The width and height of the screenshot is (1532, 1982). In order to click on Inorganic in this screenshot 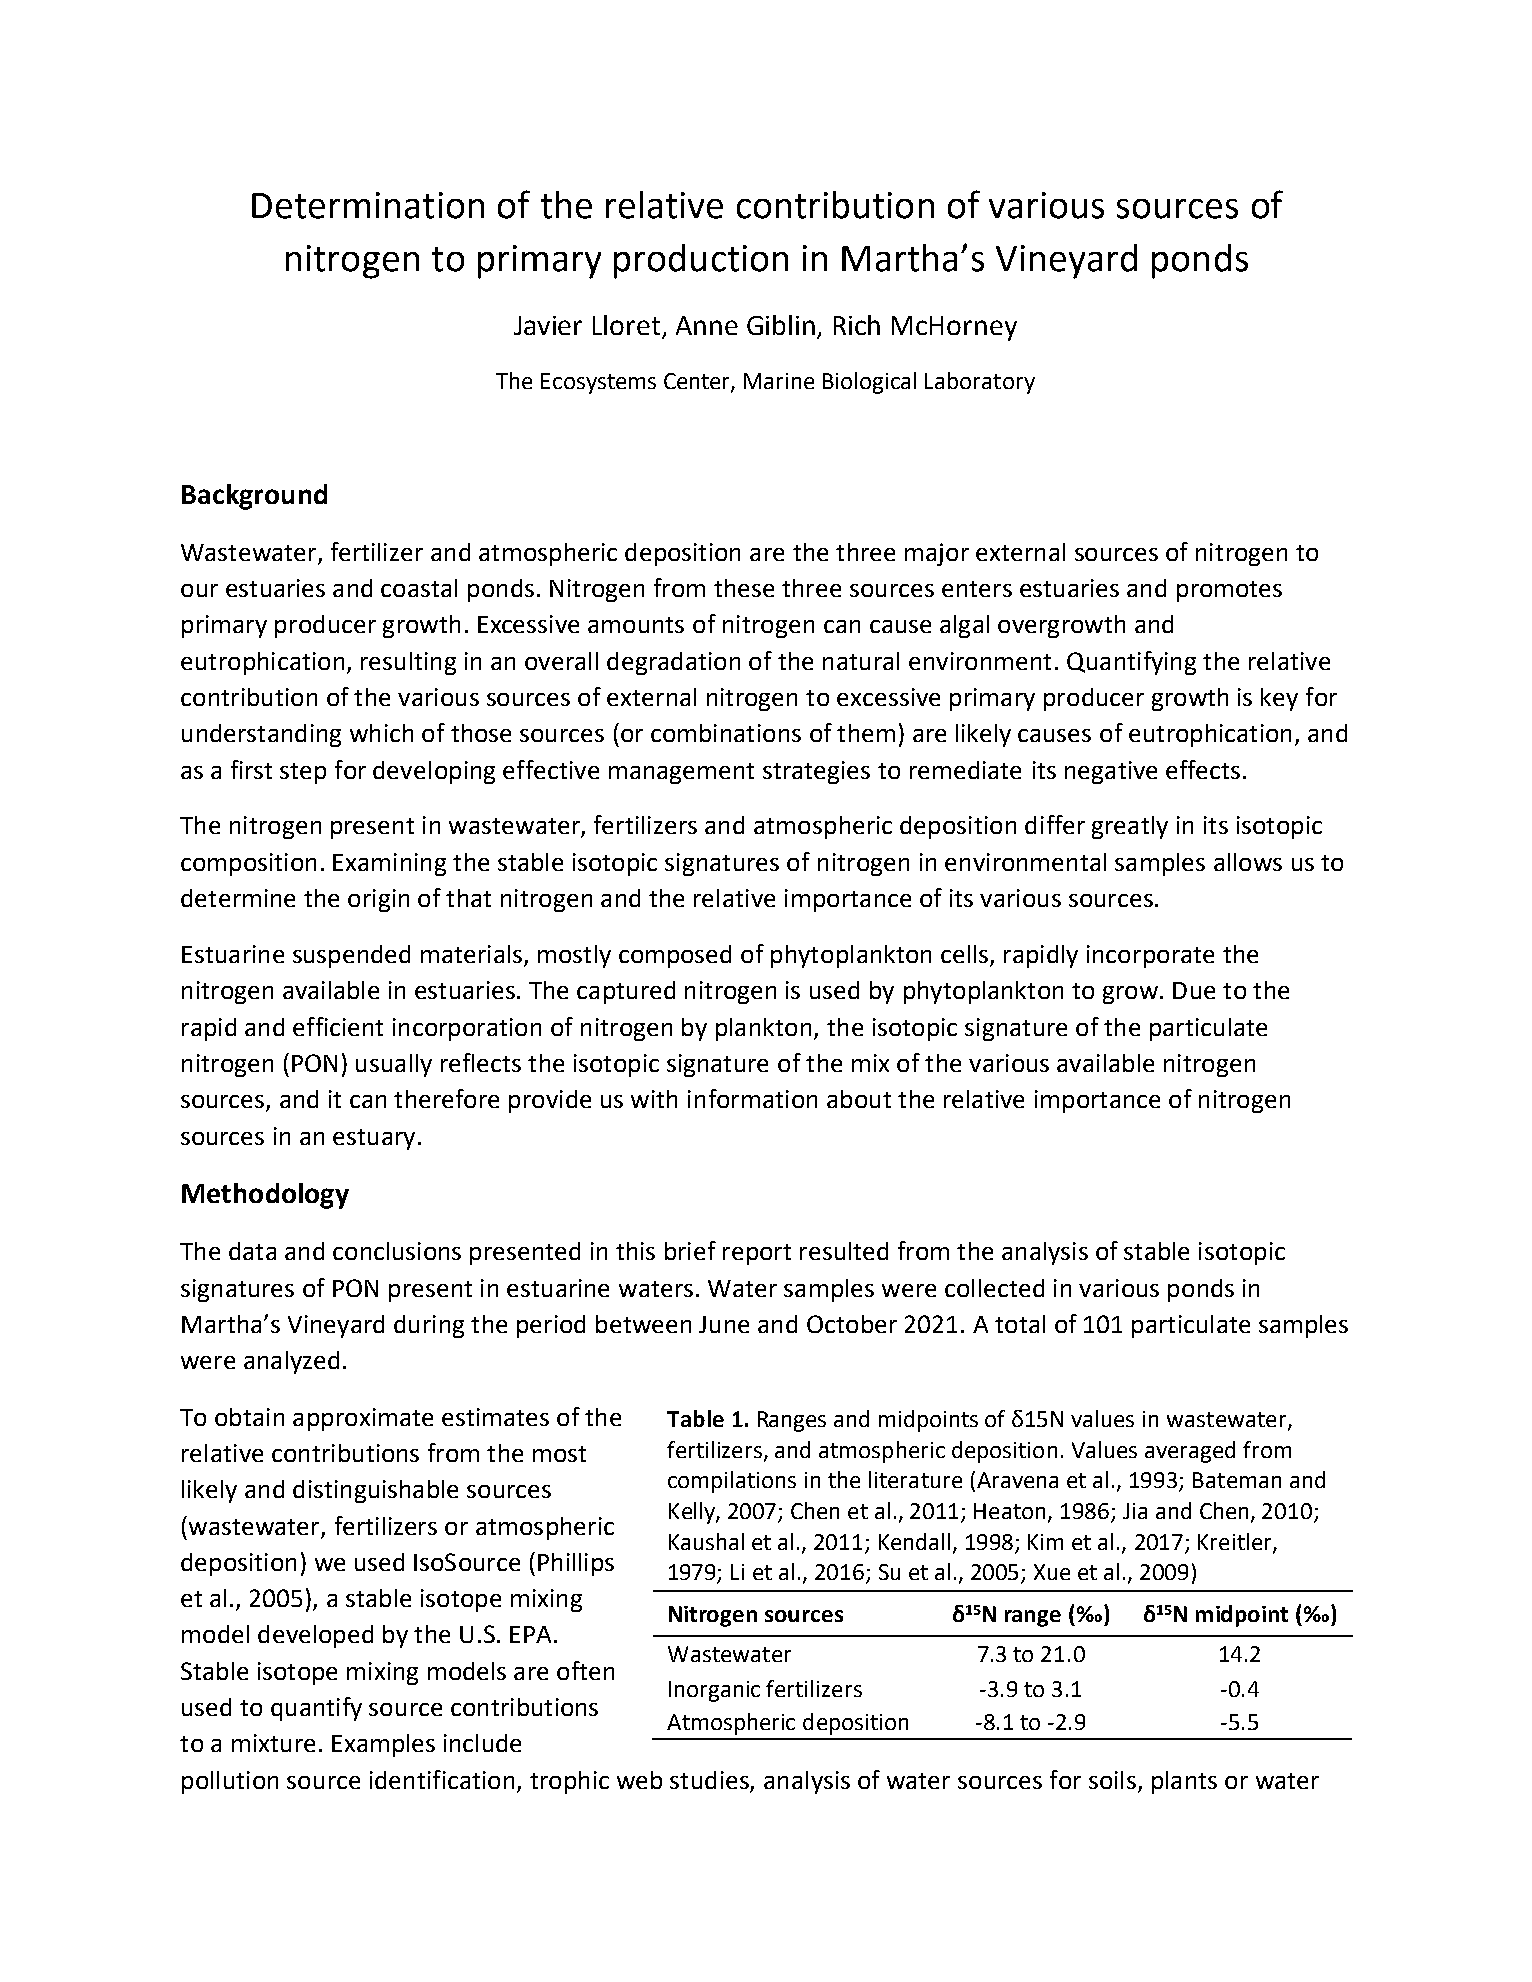, I will do `click(714, 1691)`.
